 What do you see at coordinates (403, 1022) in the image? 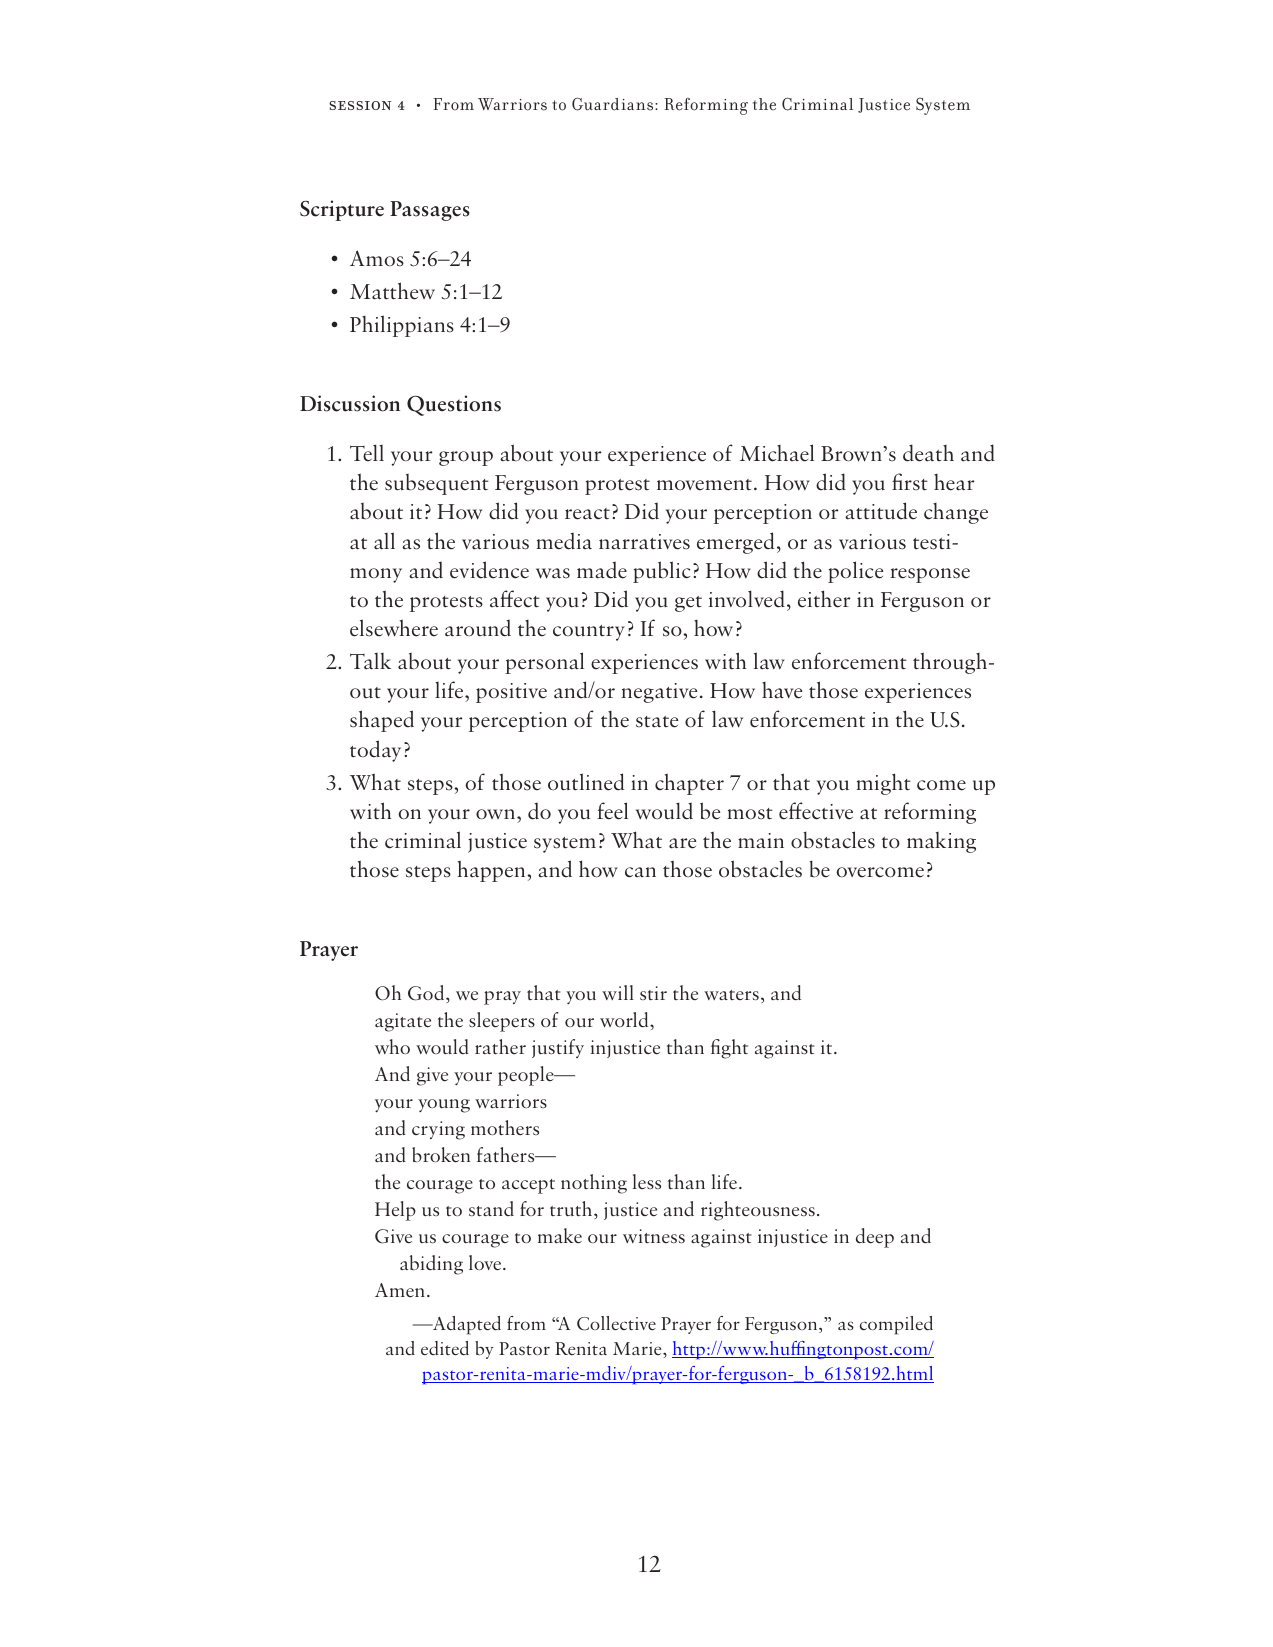
I see `agitate` at bounding box center [403, 1022].
